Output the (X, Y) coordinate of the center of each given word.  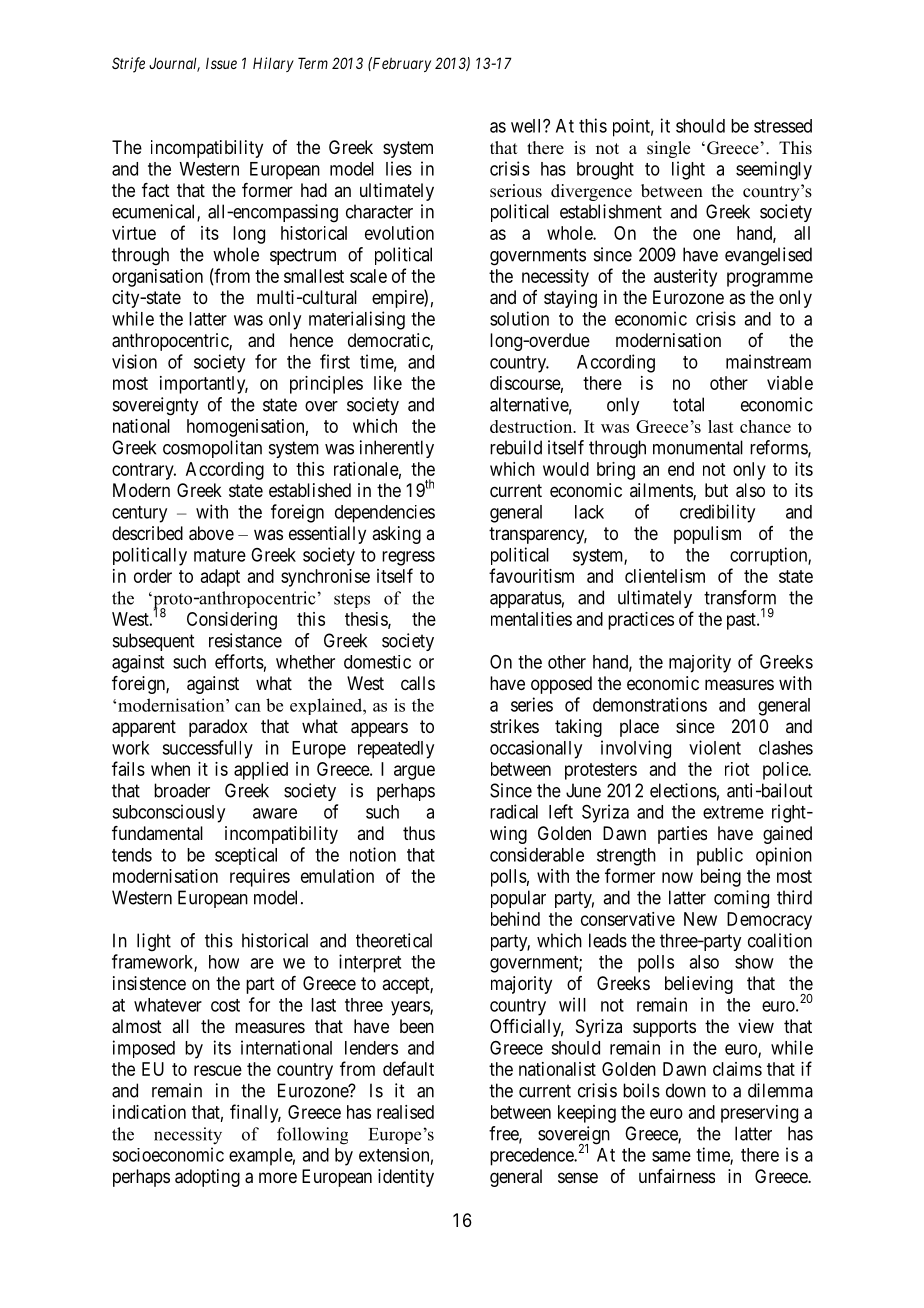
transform (740, 597)
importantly (204, 385)
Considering (232, 621)
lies (399, 168)
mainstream (768, 361)
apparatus (526, 599)
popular (518, 899)
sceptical (246, 856)
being (721, 878)
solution (519, 318)
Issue (221, 63)
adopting (207, 1178)
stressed (783, 126)
